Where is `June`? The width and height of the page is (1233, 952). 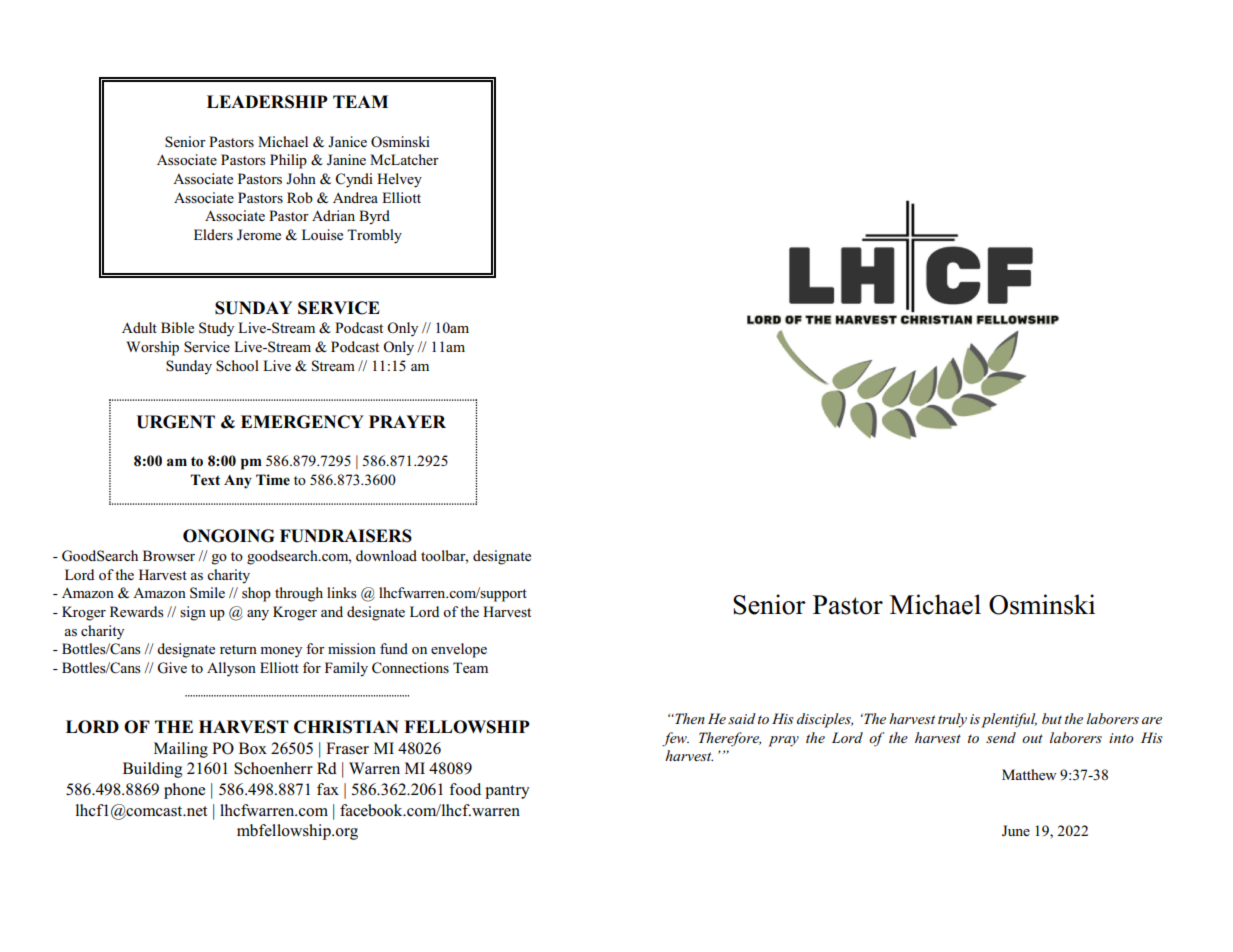 June is located at coordinates (1016, 831).
